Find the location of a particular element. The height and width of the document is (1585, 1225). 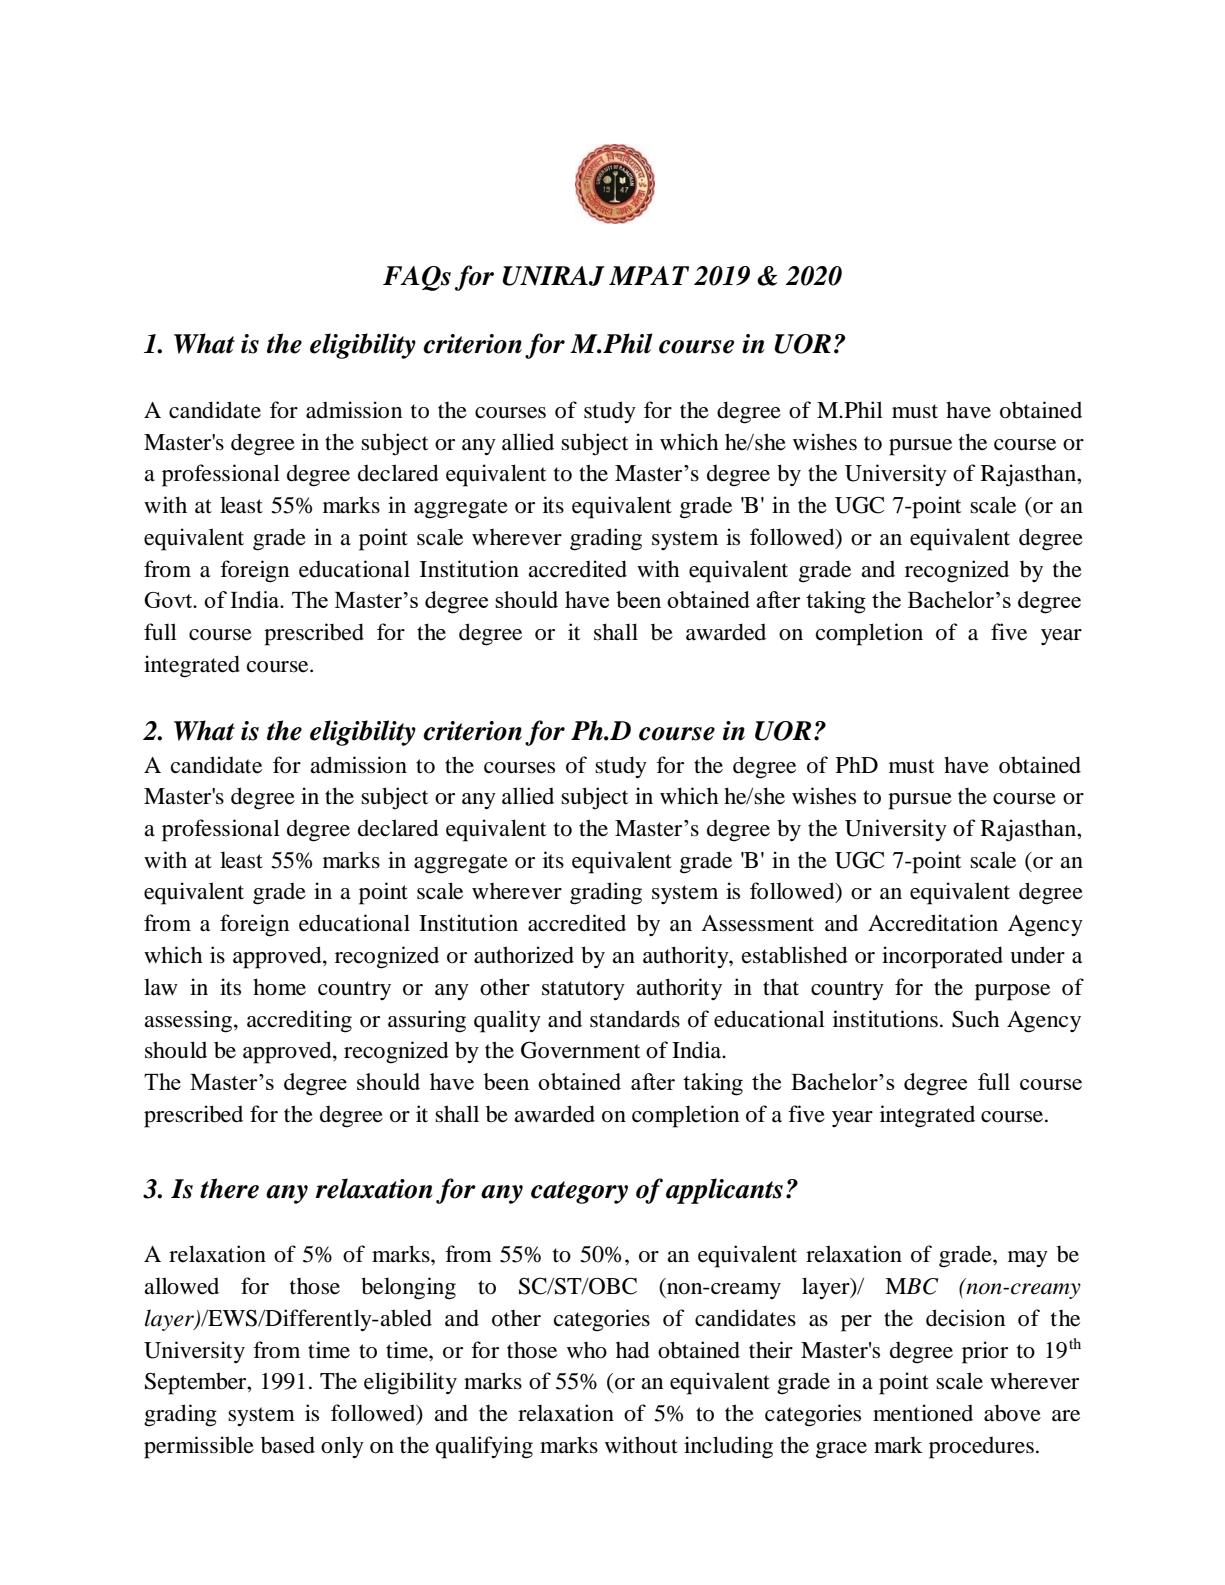

Accreditation is located at coordinates (933, 923).
